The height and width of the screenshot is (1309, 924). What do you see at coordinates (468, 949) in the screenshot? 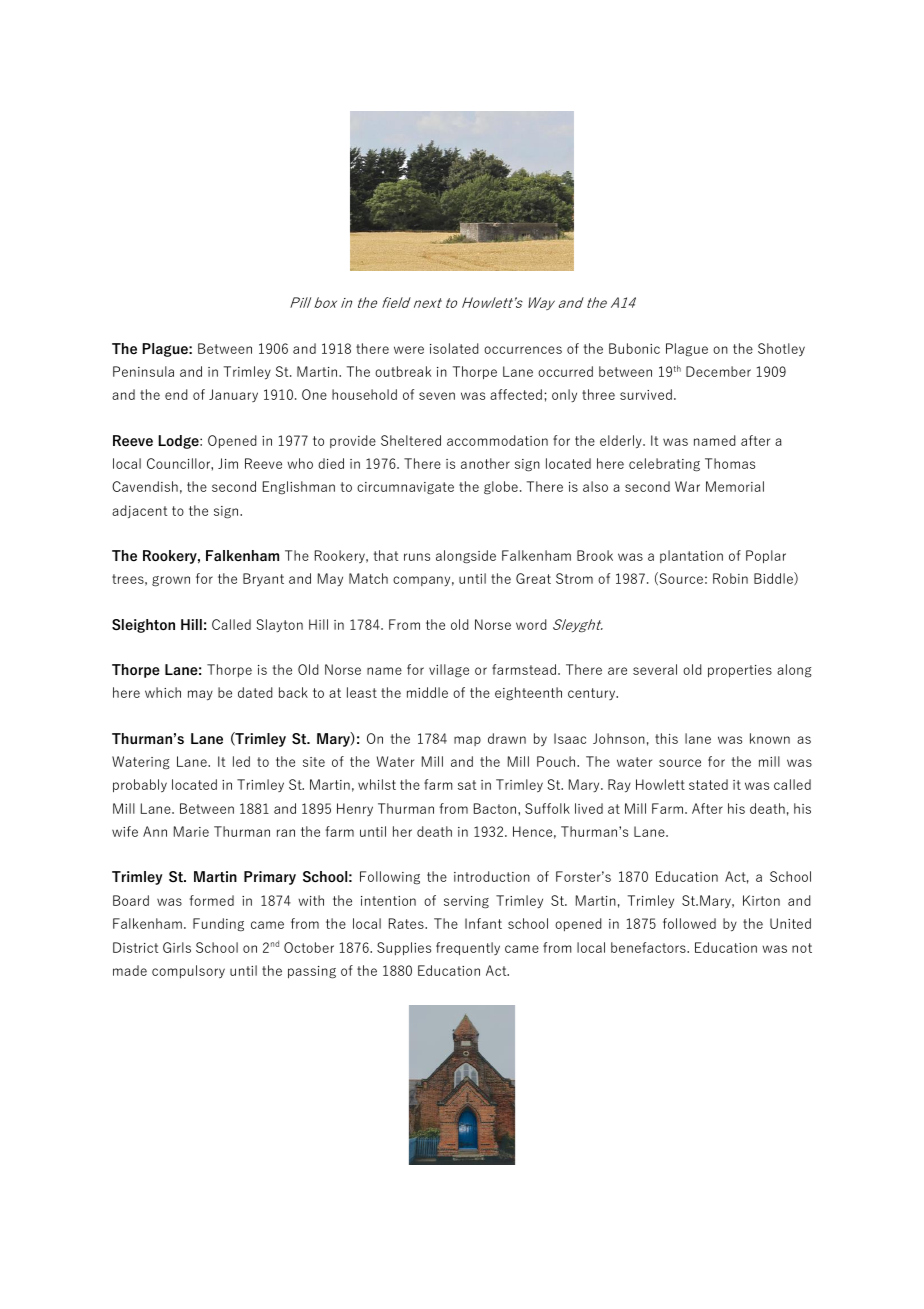
I see `frequently` at bounding box center [468, 949].
